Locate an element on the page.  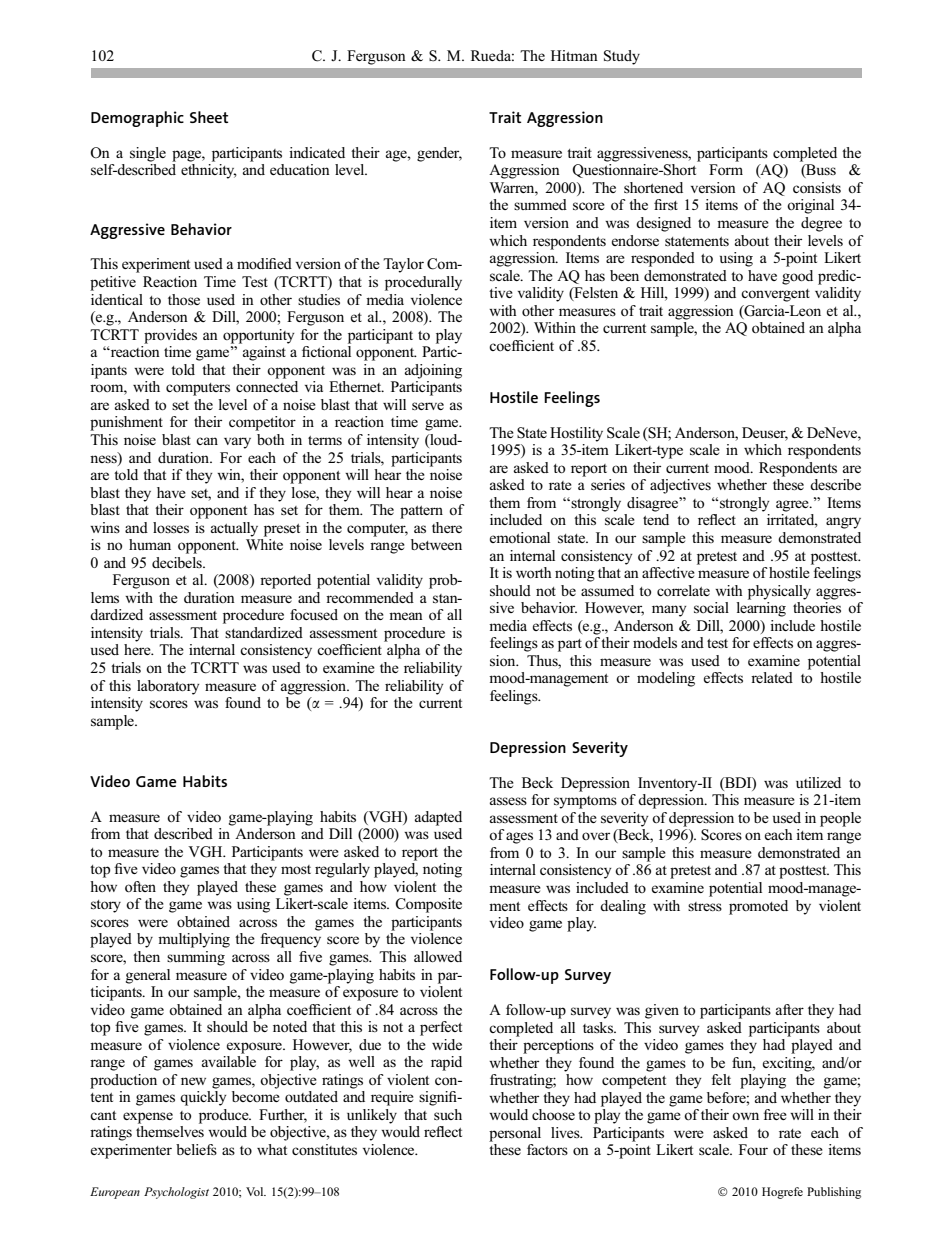
beliefs is located at coordinates (196, 1149).
